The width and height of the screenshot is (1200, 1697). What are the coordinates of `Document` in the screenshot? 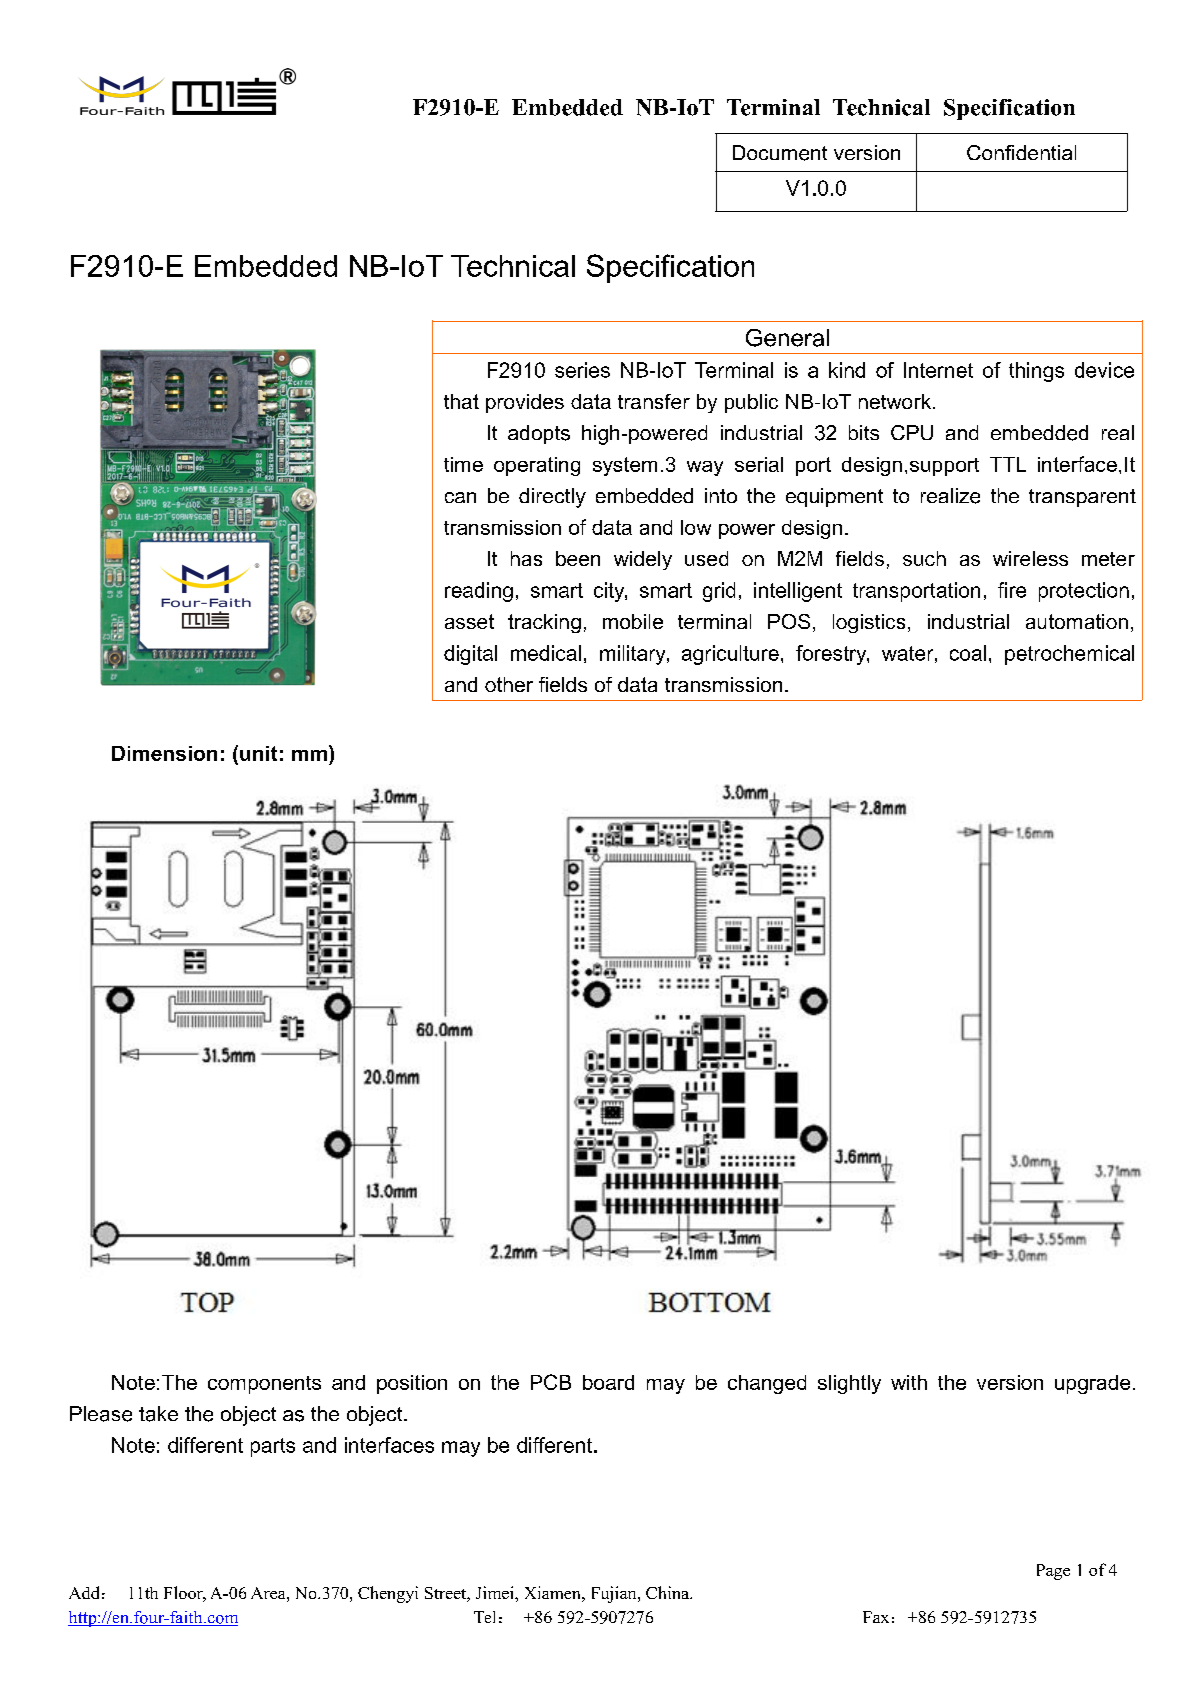 It's located at (780, 153).
